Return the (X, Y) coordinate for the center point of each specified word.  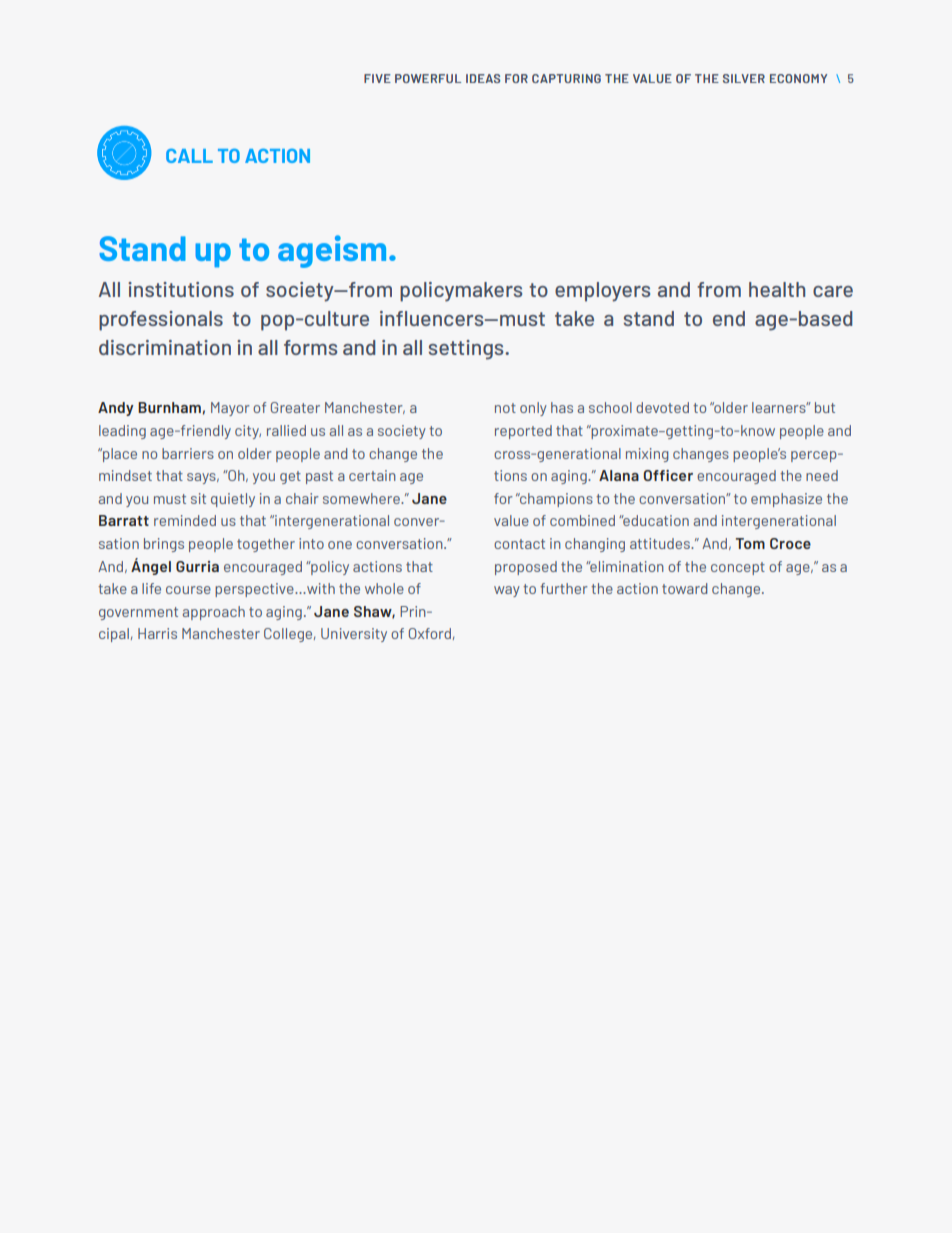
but (825, 407)
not (505, 408)
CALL (189, 156)
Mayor (230, 409)
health (777, 289)
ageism (332, 251)
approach (214, 613)
